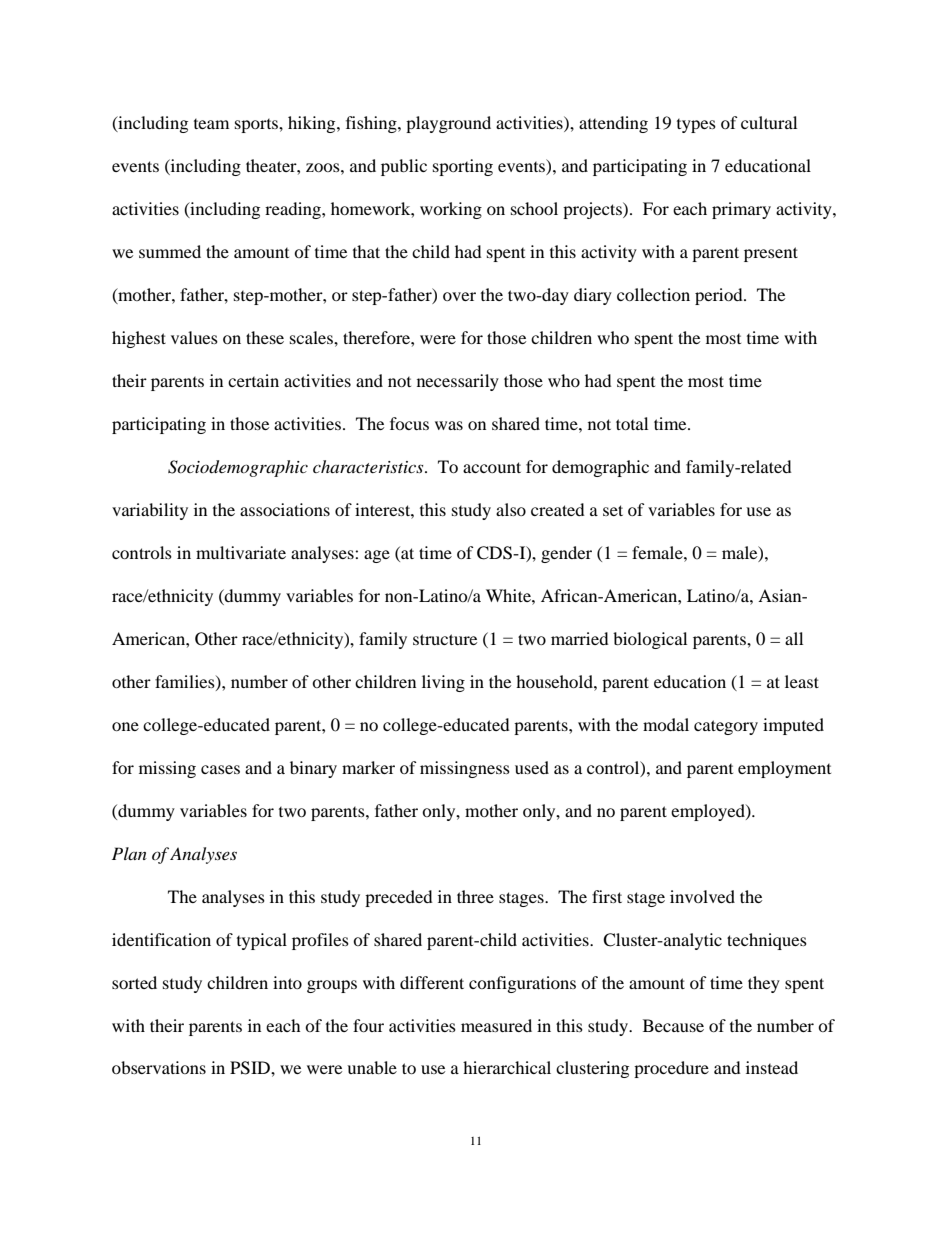 The image size is (952, 1233). What do you see at coordinates (511, 509) in the page?
I see `also` at bounding box center [511, 509].
